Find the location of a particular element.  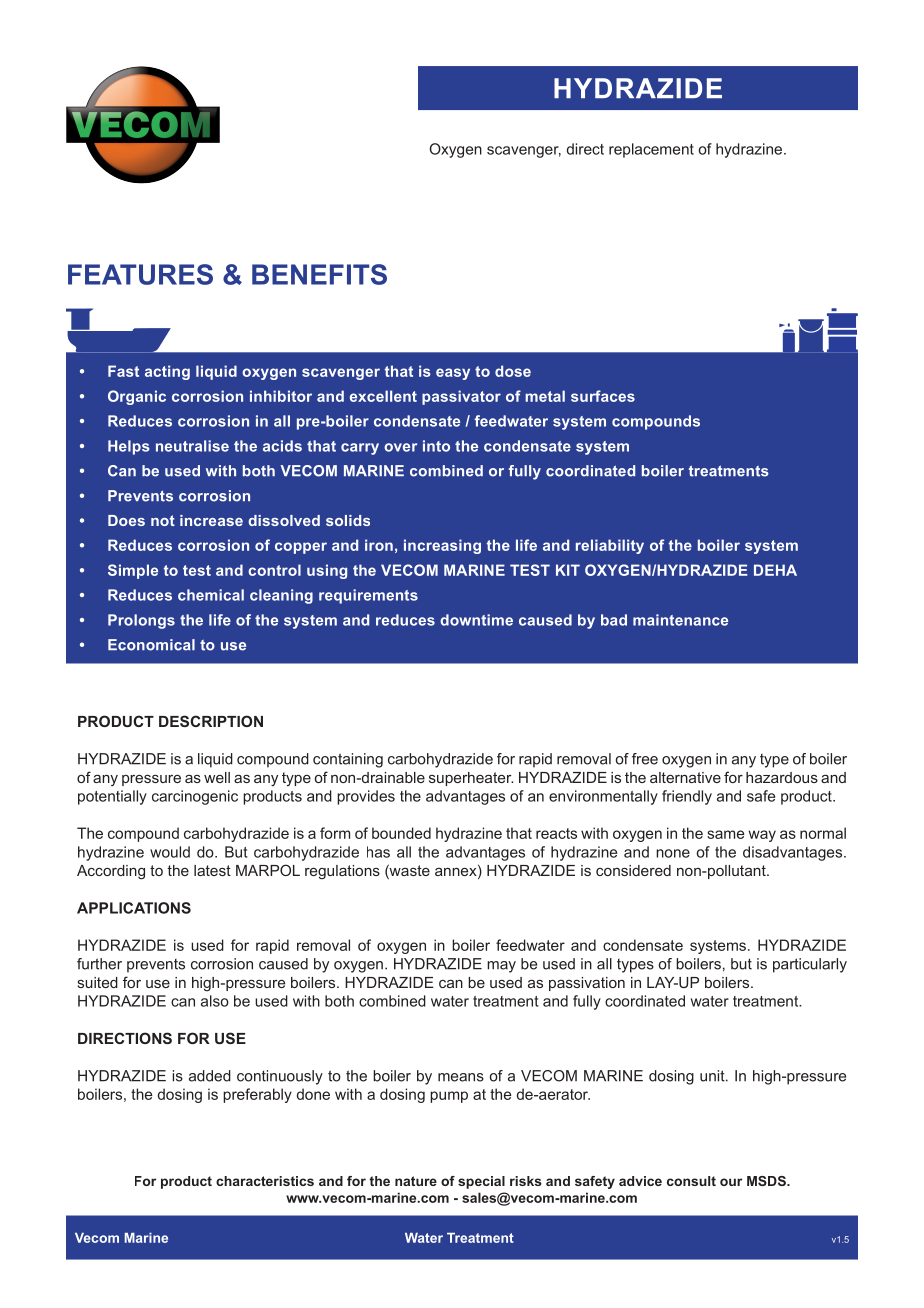

FEATURES is located at coordinates (140, 274).
